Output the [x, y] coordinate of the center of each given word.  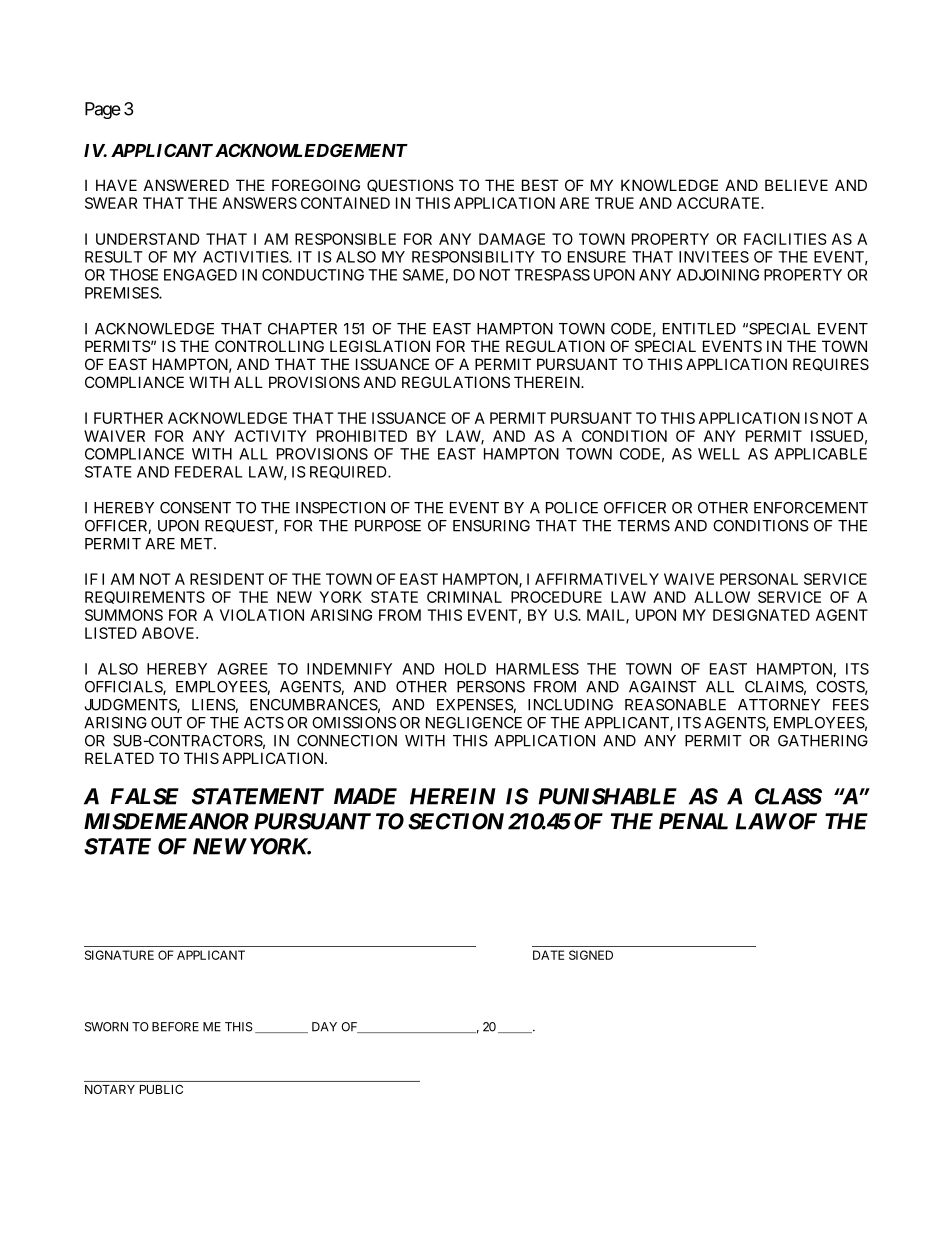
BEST [540, 185]
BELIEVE [796, 185]
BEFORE [175, 1027]
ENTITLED [699, 329]
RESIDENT [227, 579]
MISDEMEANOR [166, 821]
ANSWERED [186, 185]
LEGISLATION [380, 346]
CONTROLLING [269, 346]
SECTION [456, 821]
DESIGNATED [761, 615]
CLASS [788, 796]
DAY [324, 1027]
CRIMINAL [464, 597]
